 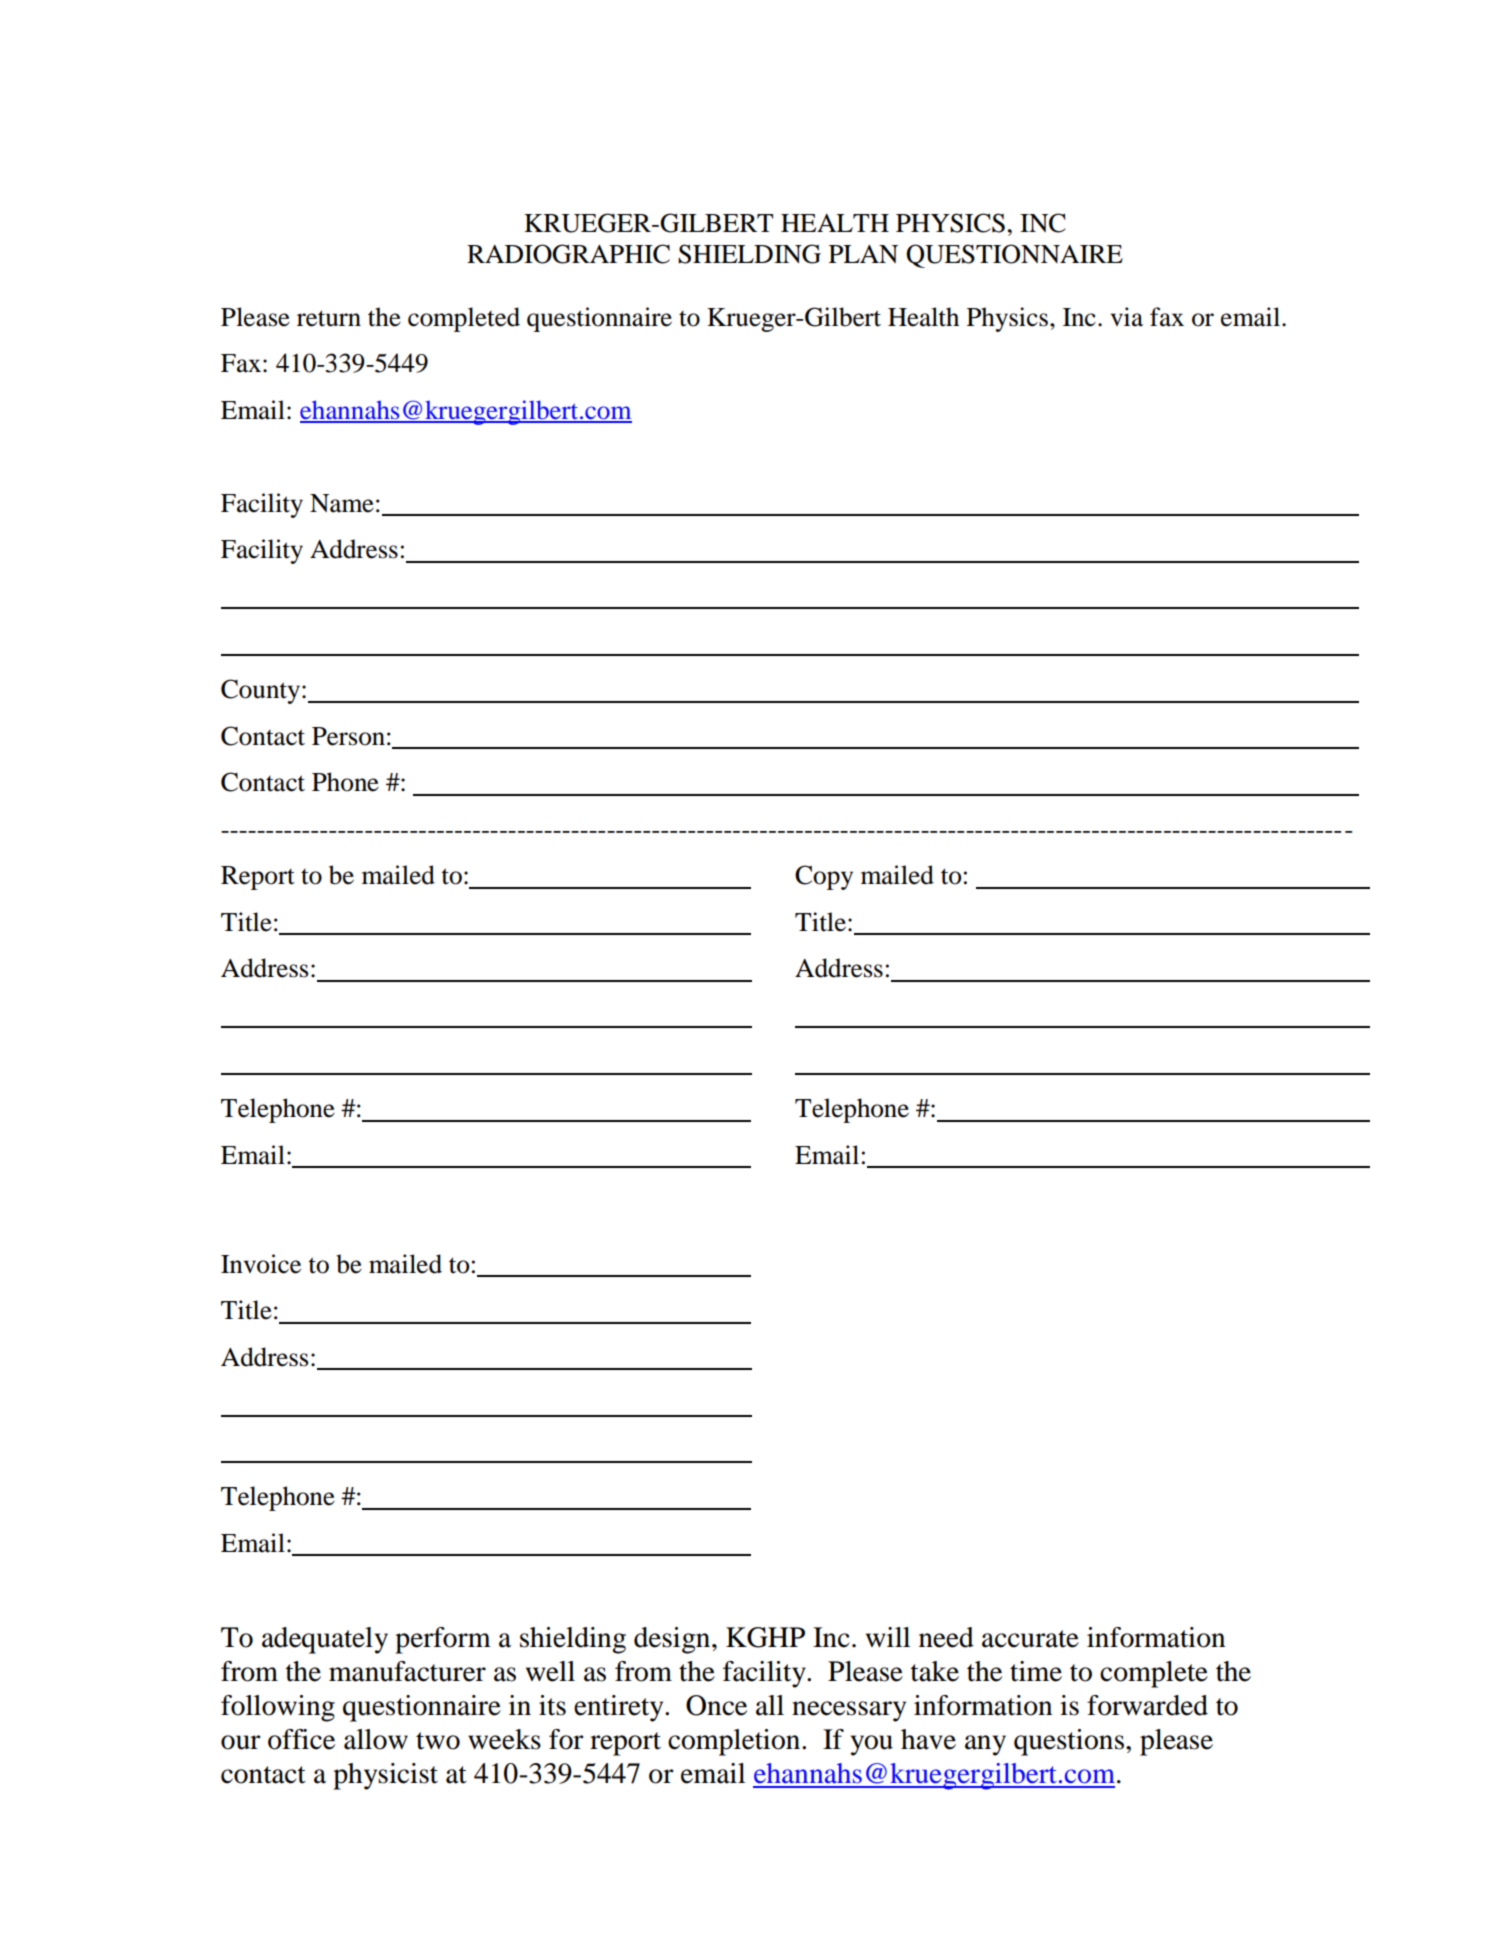 What do you see at coordinates (329, 318) in the page?
I see `return` at bounding box center [329, 318].
